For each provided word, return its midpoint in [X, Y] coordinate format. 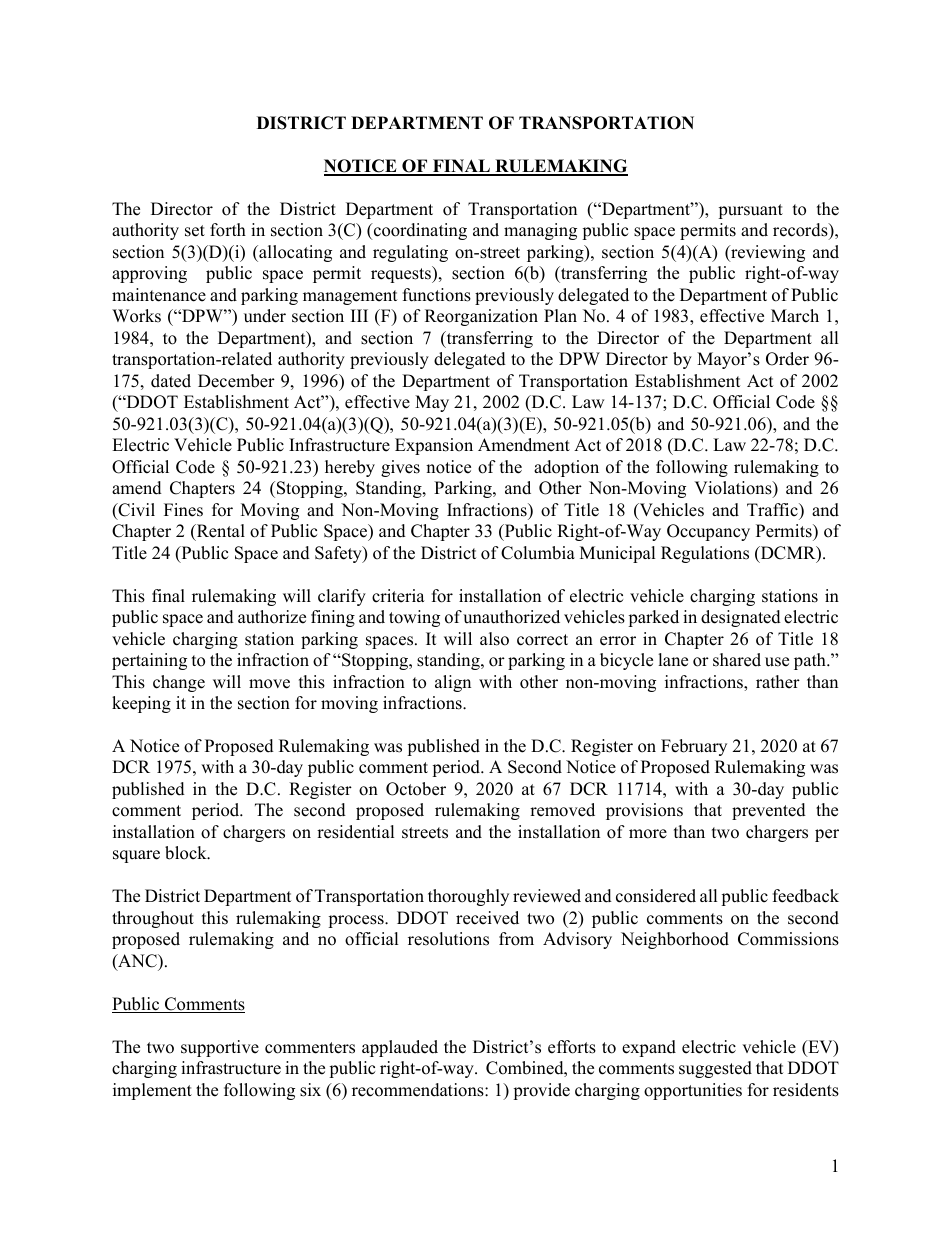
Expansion [434, 446]
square [136, 856]
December [236, 381]
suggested [715, 1069]
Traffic [773, 510]
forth [228, 230]
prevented [769, 811]
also [494, 639]
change [179, 683]
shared [737, 660]
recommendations [419, 1090]
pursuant [750, 211]
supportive [220, 1048]
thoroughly [468, 897]
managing [540, 231]
